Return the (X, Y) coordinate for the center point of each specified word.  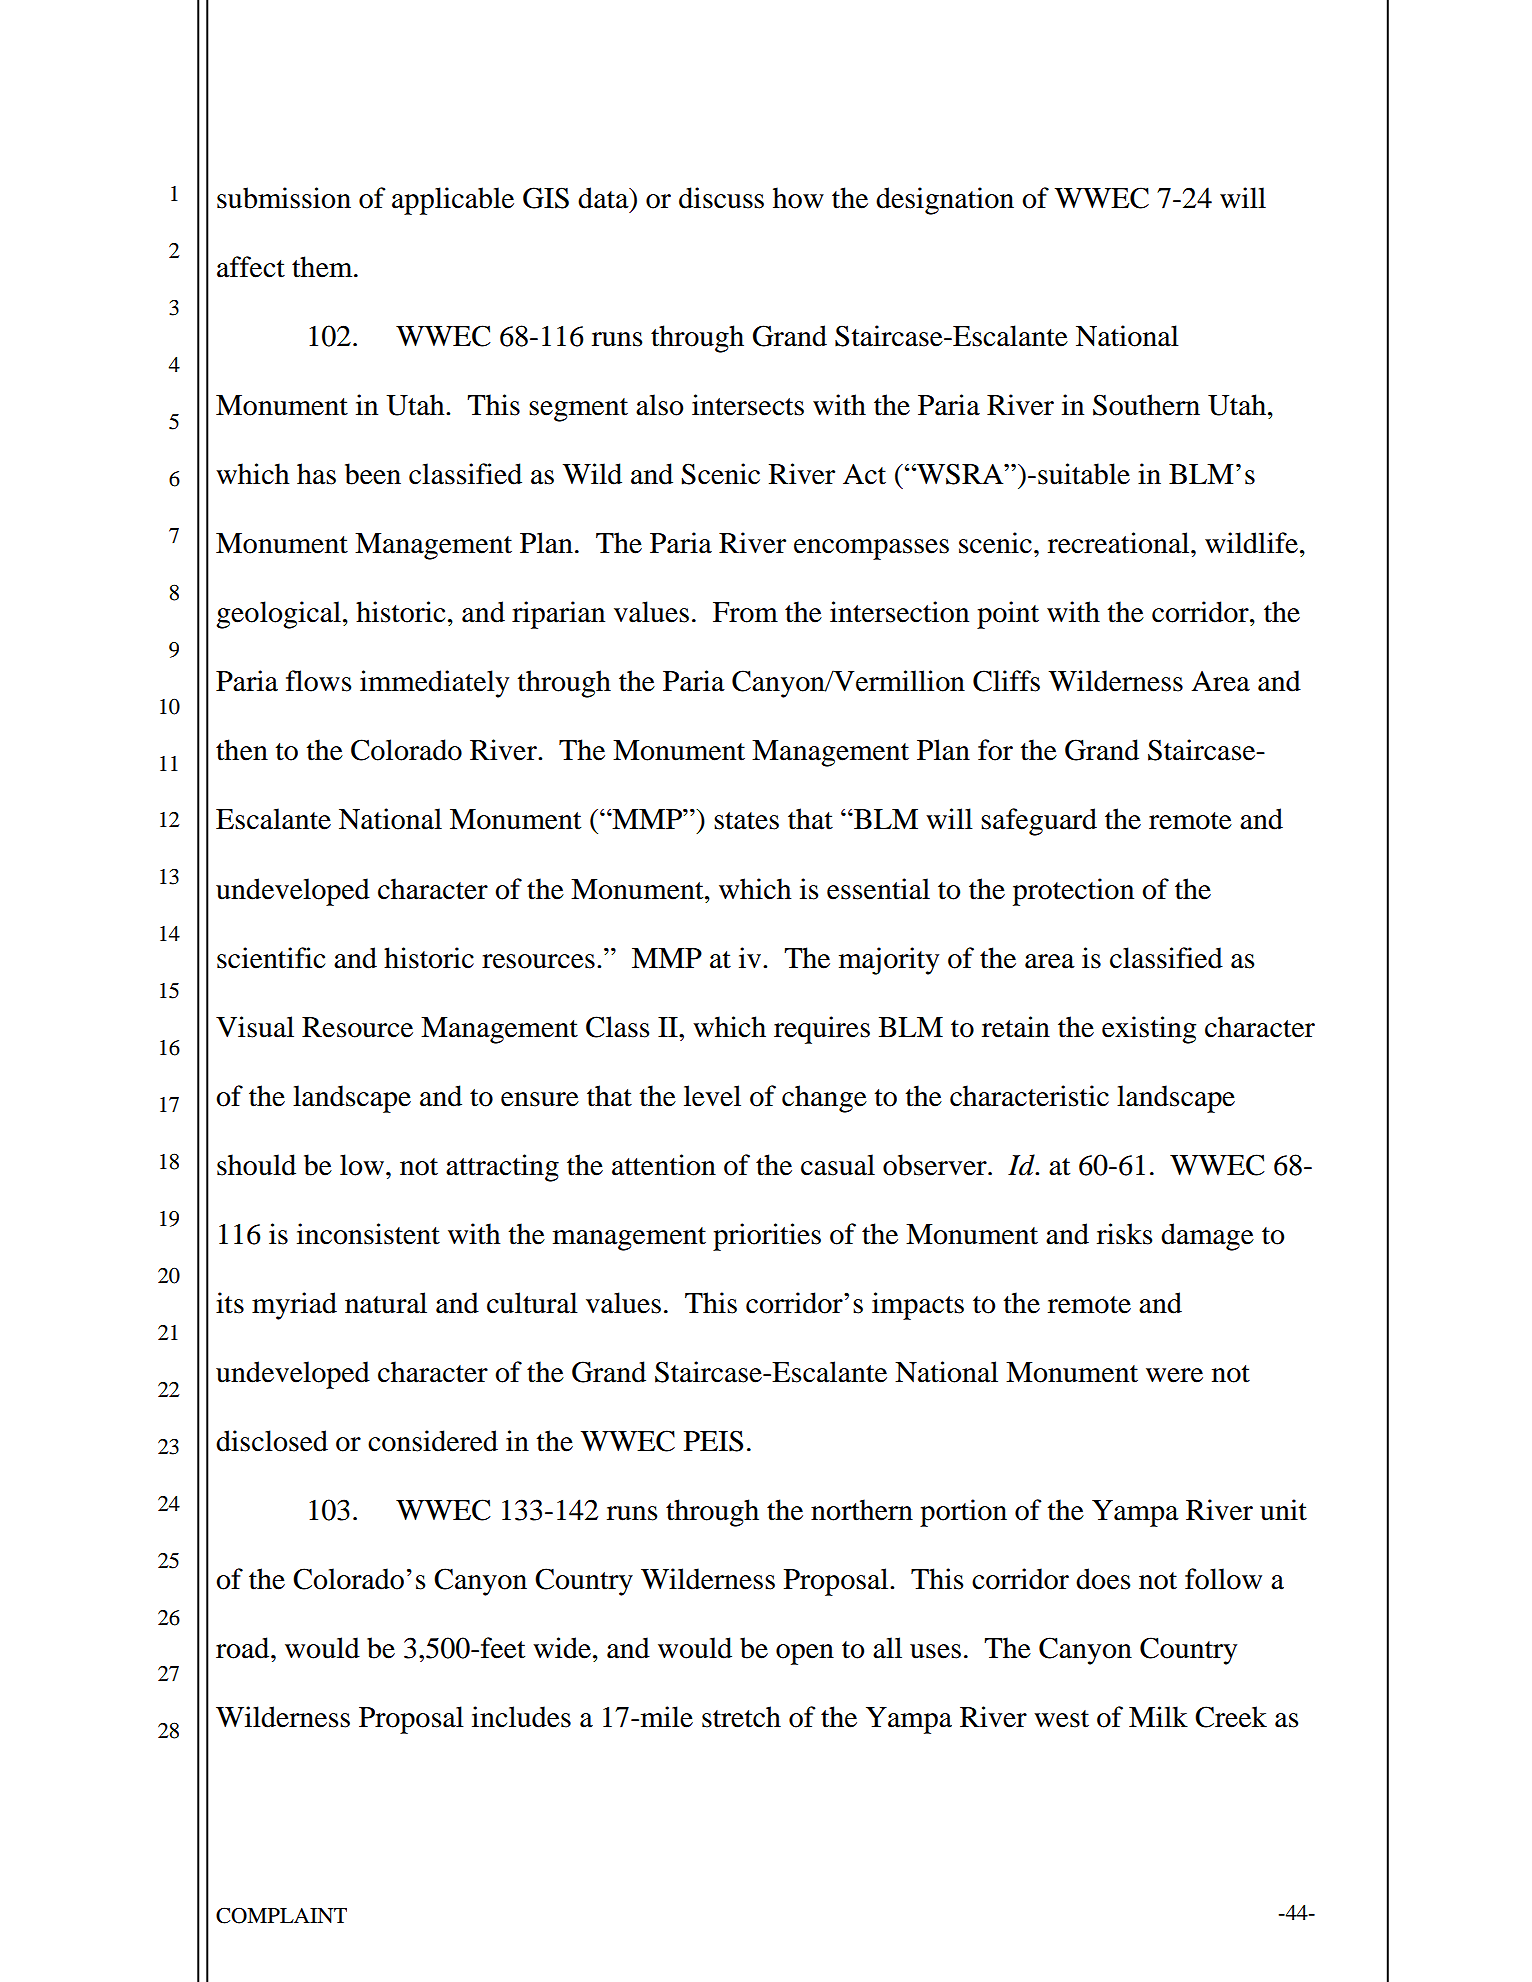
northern (862, 1510)
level (712, 1096)
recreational (1120, 543)
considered (433, 1441)
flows (319, 681)
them (323, 267)
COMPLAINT (281, 1915)
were (1174, 1375)
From (745, 612)
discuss (721, 198)
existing (1149, 1030)
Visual (255, 1027)
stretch (741, 1717)
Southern (1146, 405)
